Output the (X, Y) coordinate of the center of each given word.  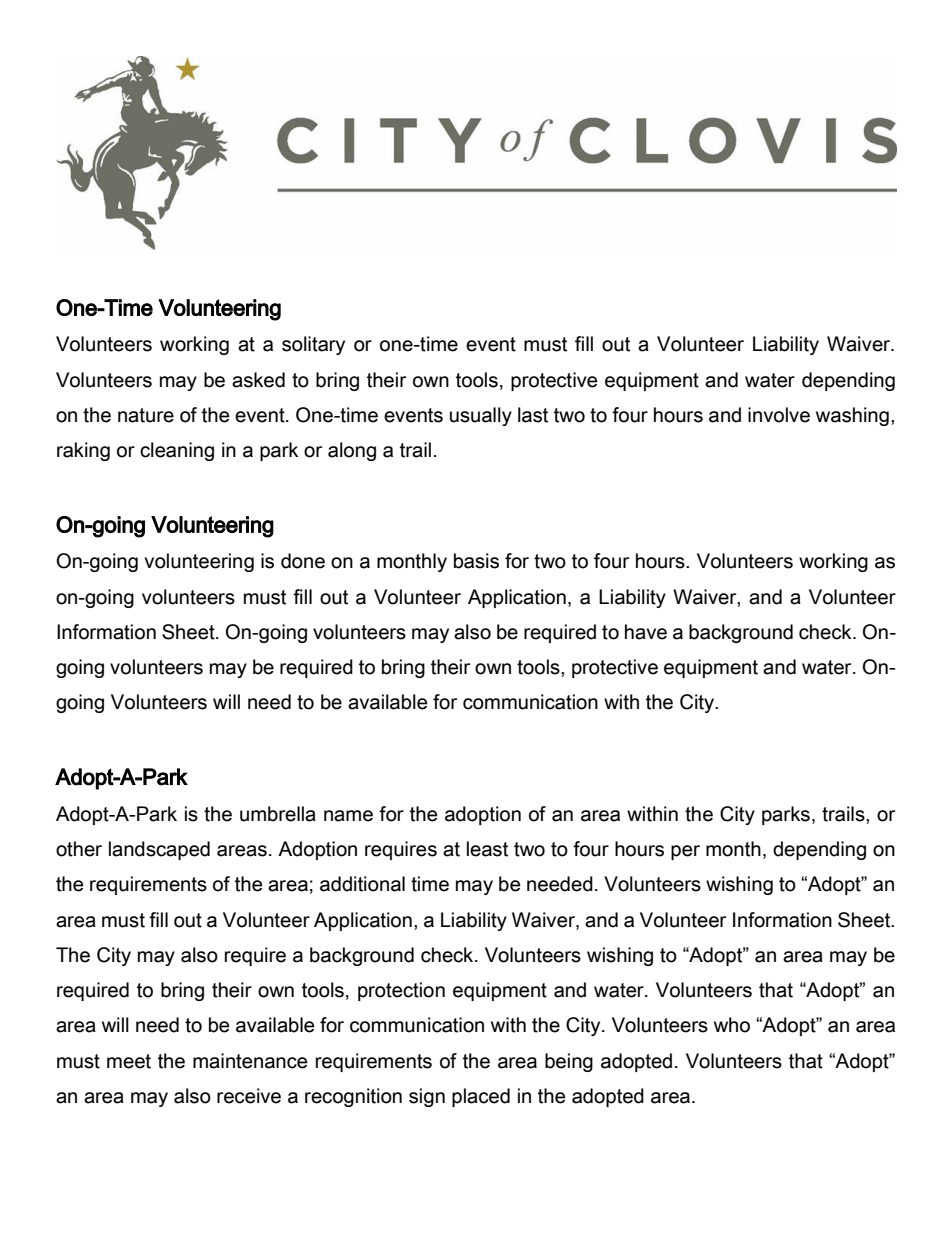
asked (258, 380)
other (79, 849)
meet (129, 1061)
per (685, 852)
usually (481, 416)
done (303, 561)
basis (476, 561)
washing (852, 416)
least (487, 849)
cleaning (177, 451)
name (348, 816)
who (732, 1025)
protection (401, 991)
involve (779, 415)
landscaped (159, 850)
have (646, 632)
